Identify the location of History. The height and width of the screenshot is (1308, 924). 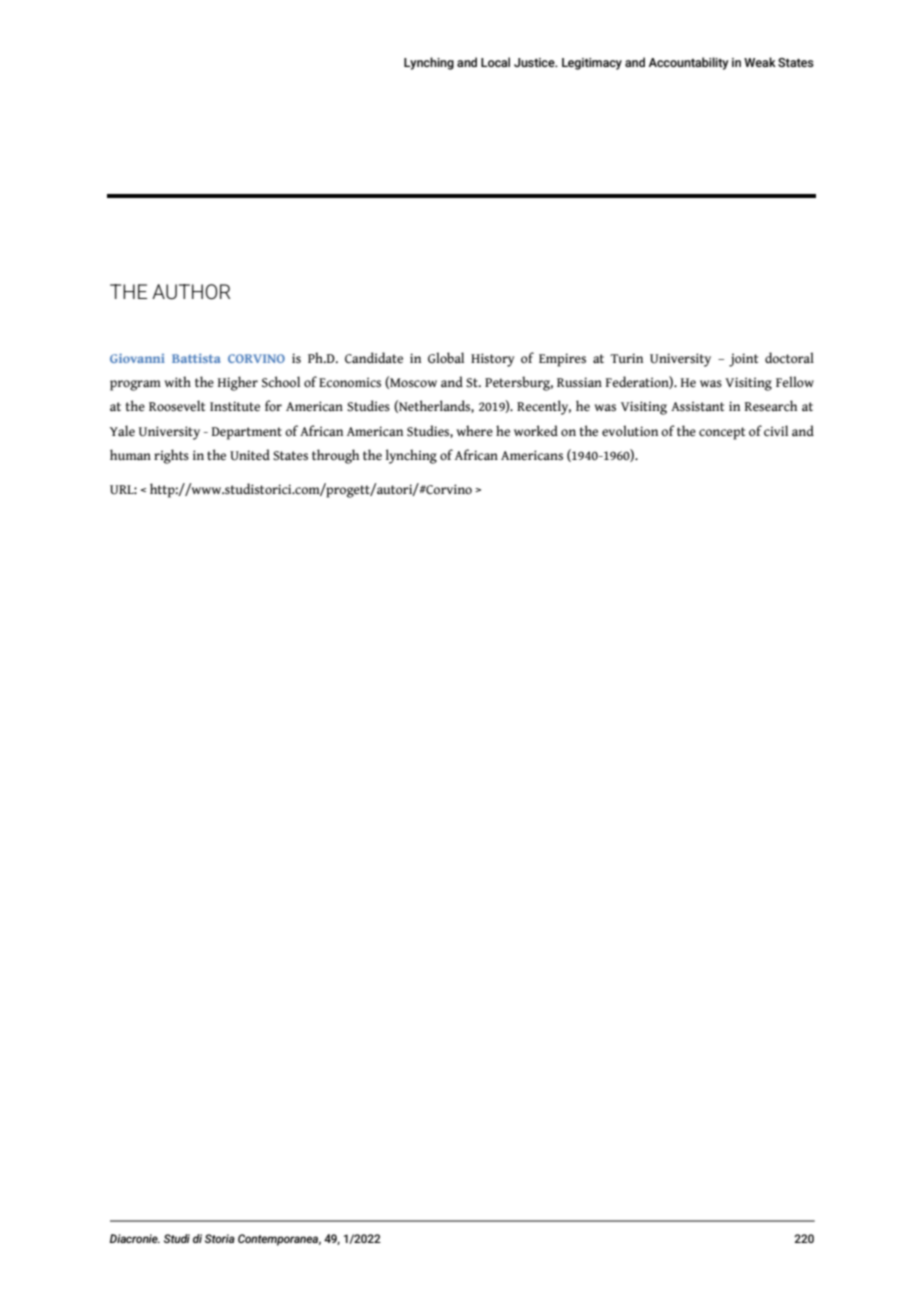
(492, 360).
